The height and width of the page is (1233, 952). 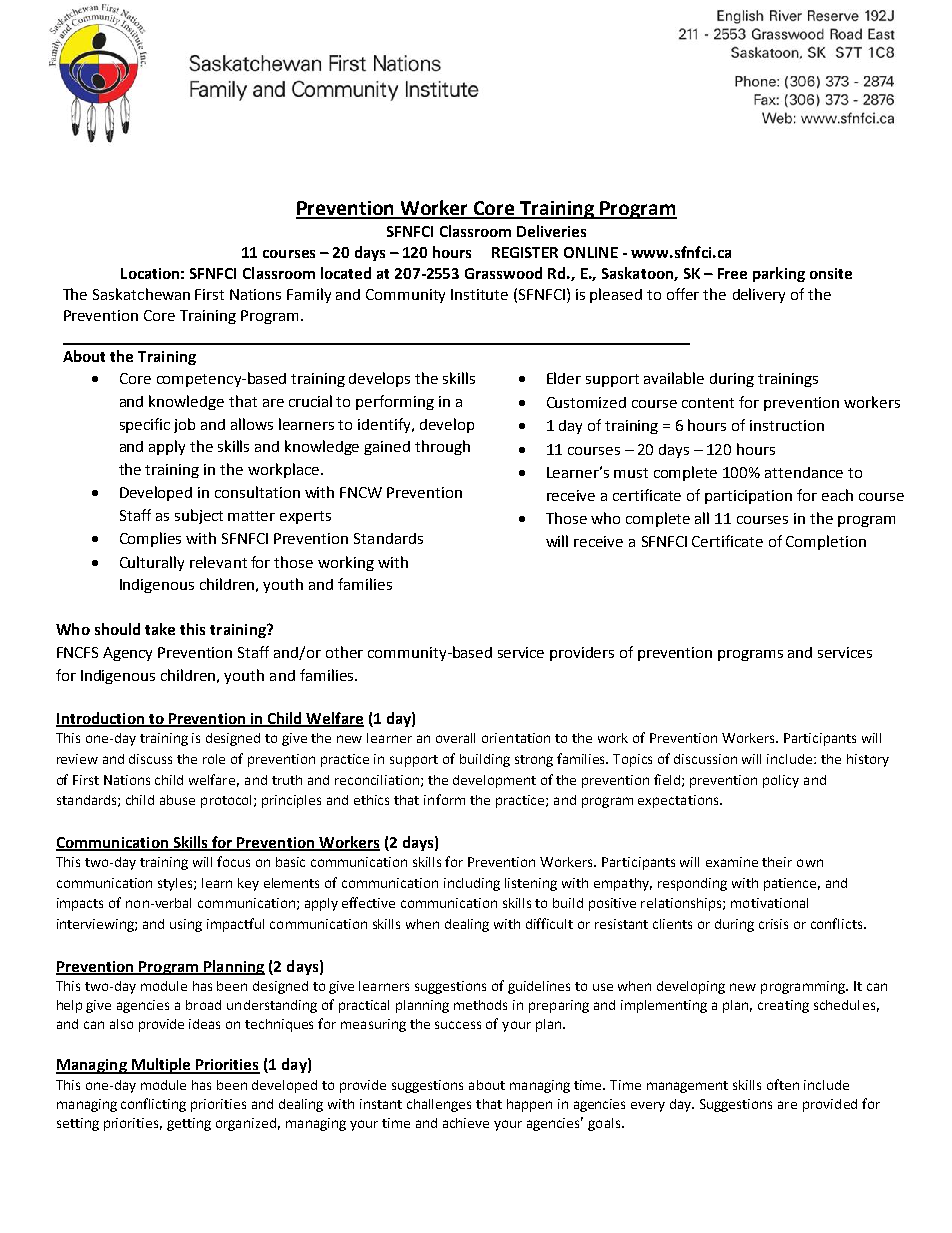 What do you see at coordinates (442, 447) in the page?
I see `through` at bounding box center [442, 447].
